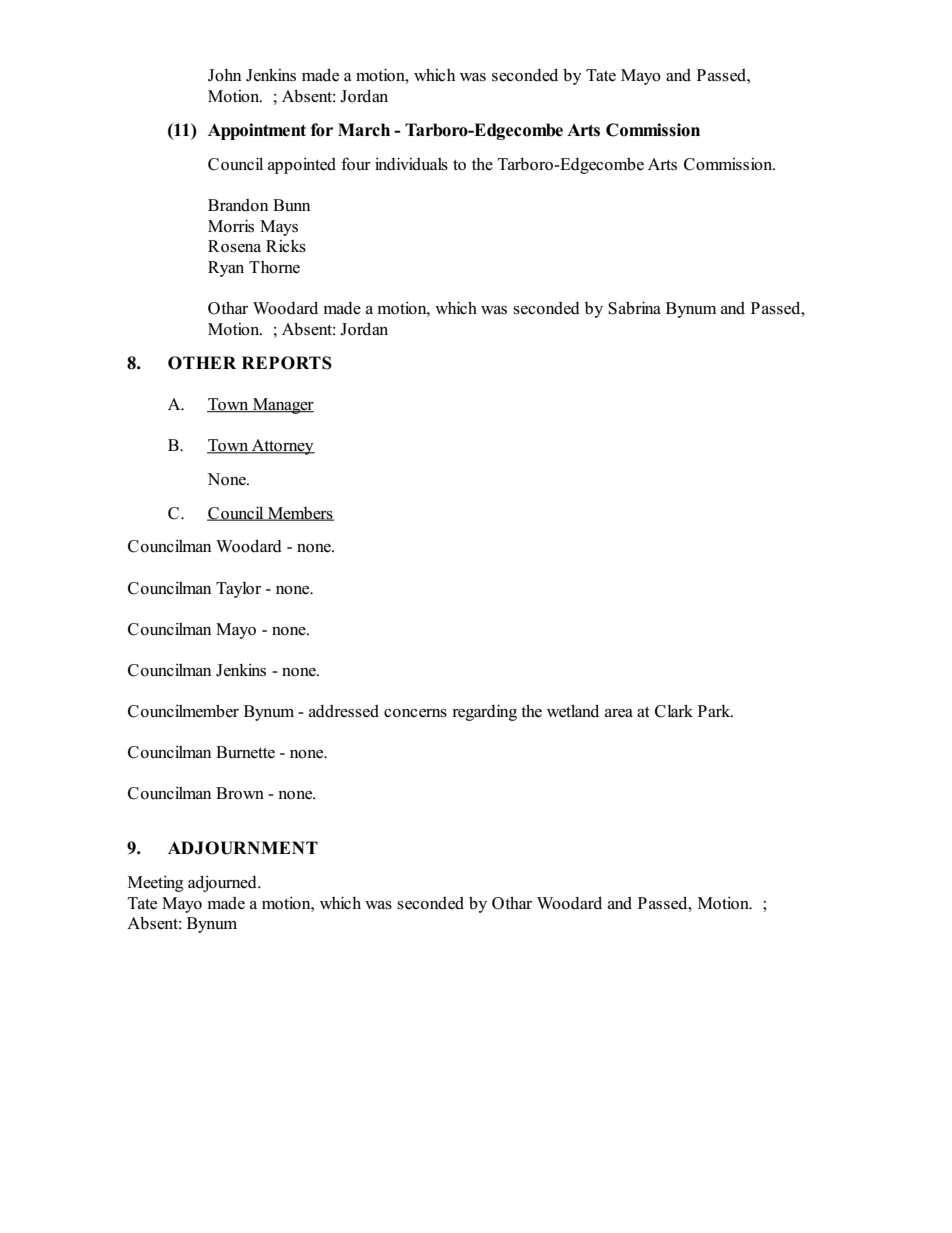  What do you see at coordinates (224, 75) in the screenshot?
I see `John` at bounding box center [224, 75].
